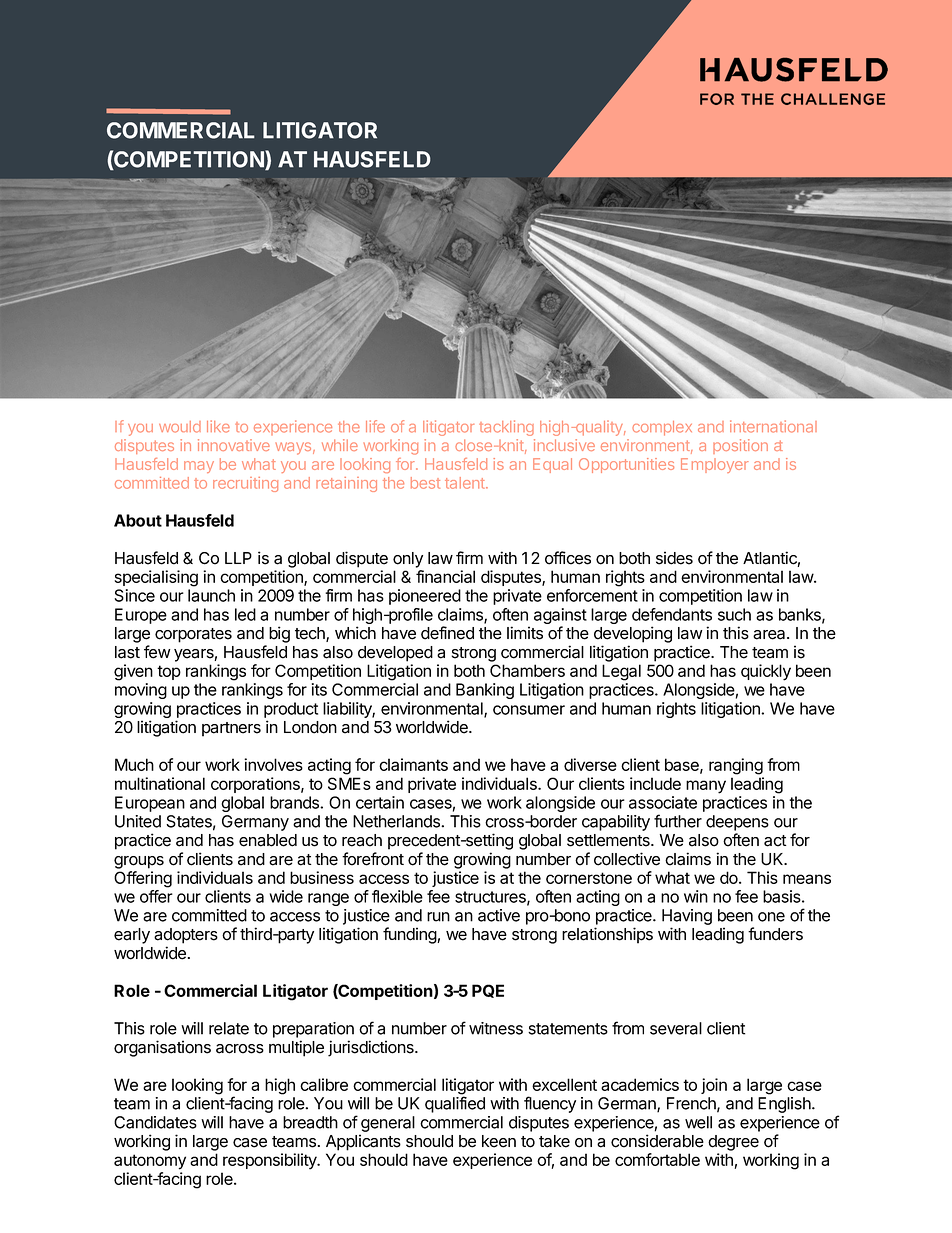 The height and width of the screenshot is (1233, 952). Describe the element at coordinates (413, 764) in the screenshot. I see `claimants` at that location.
